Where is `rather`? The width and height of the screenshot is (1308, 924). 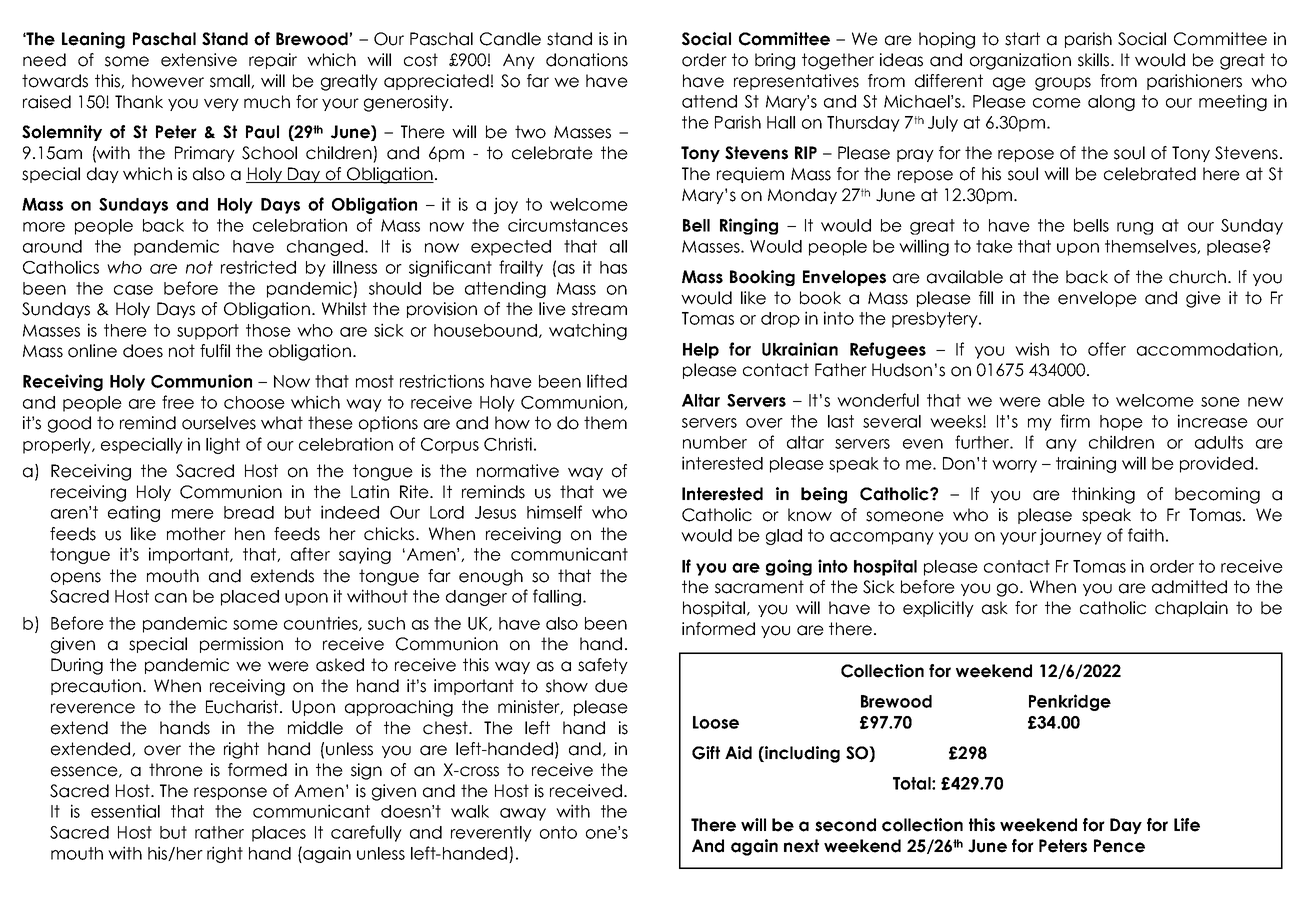 rather is located at coordinates (219, 832).
